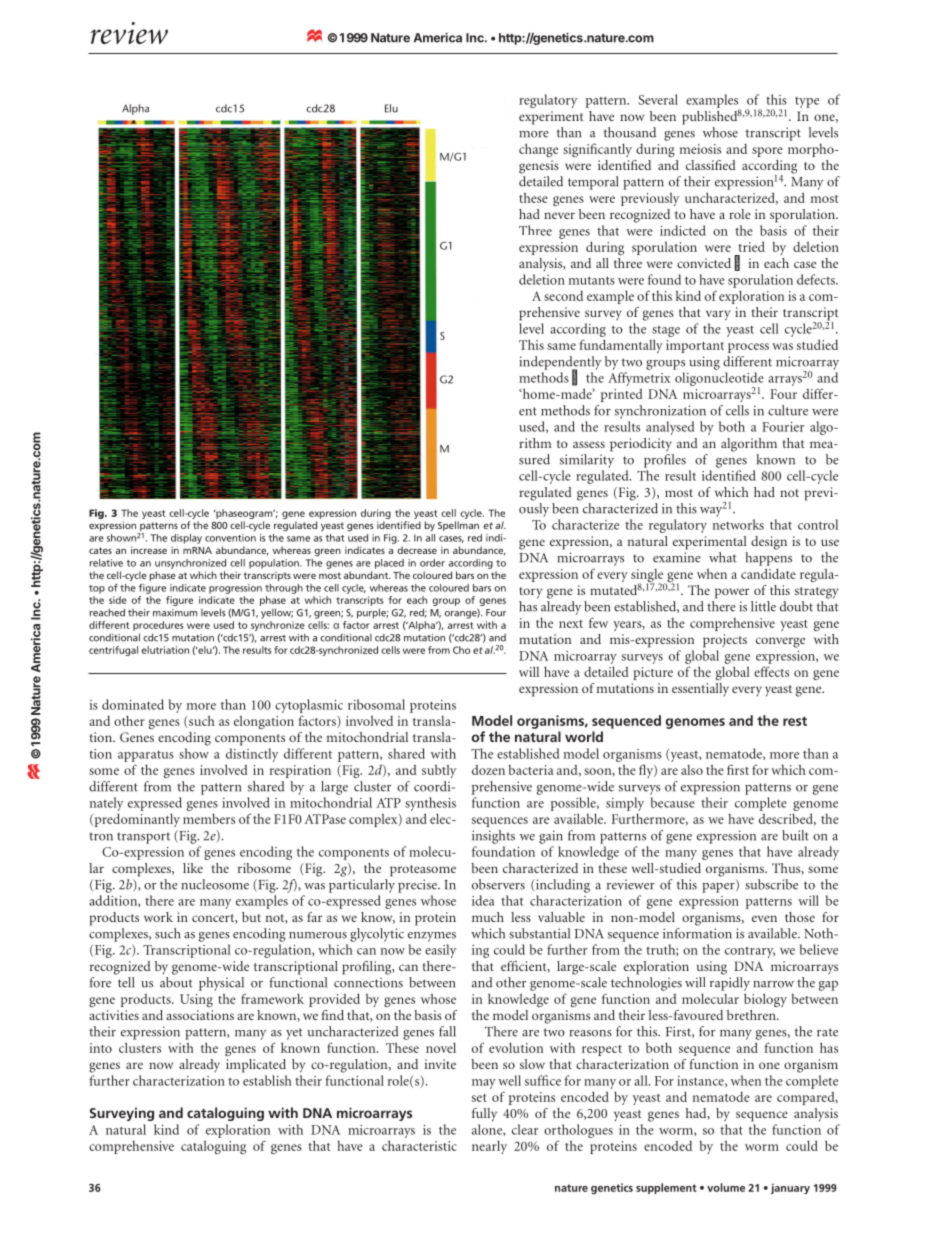 The width and height of the screenshot is (952, 1233). I want to click on implicated, so click(256, 1066).
